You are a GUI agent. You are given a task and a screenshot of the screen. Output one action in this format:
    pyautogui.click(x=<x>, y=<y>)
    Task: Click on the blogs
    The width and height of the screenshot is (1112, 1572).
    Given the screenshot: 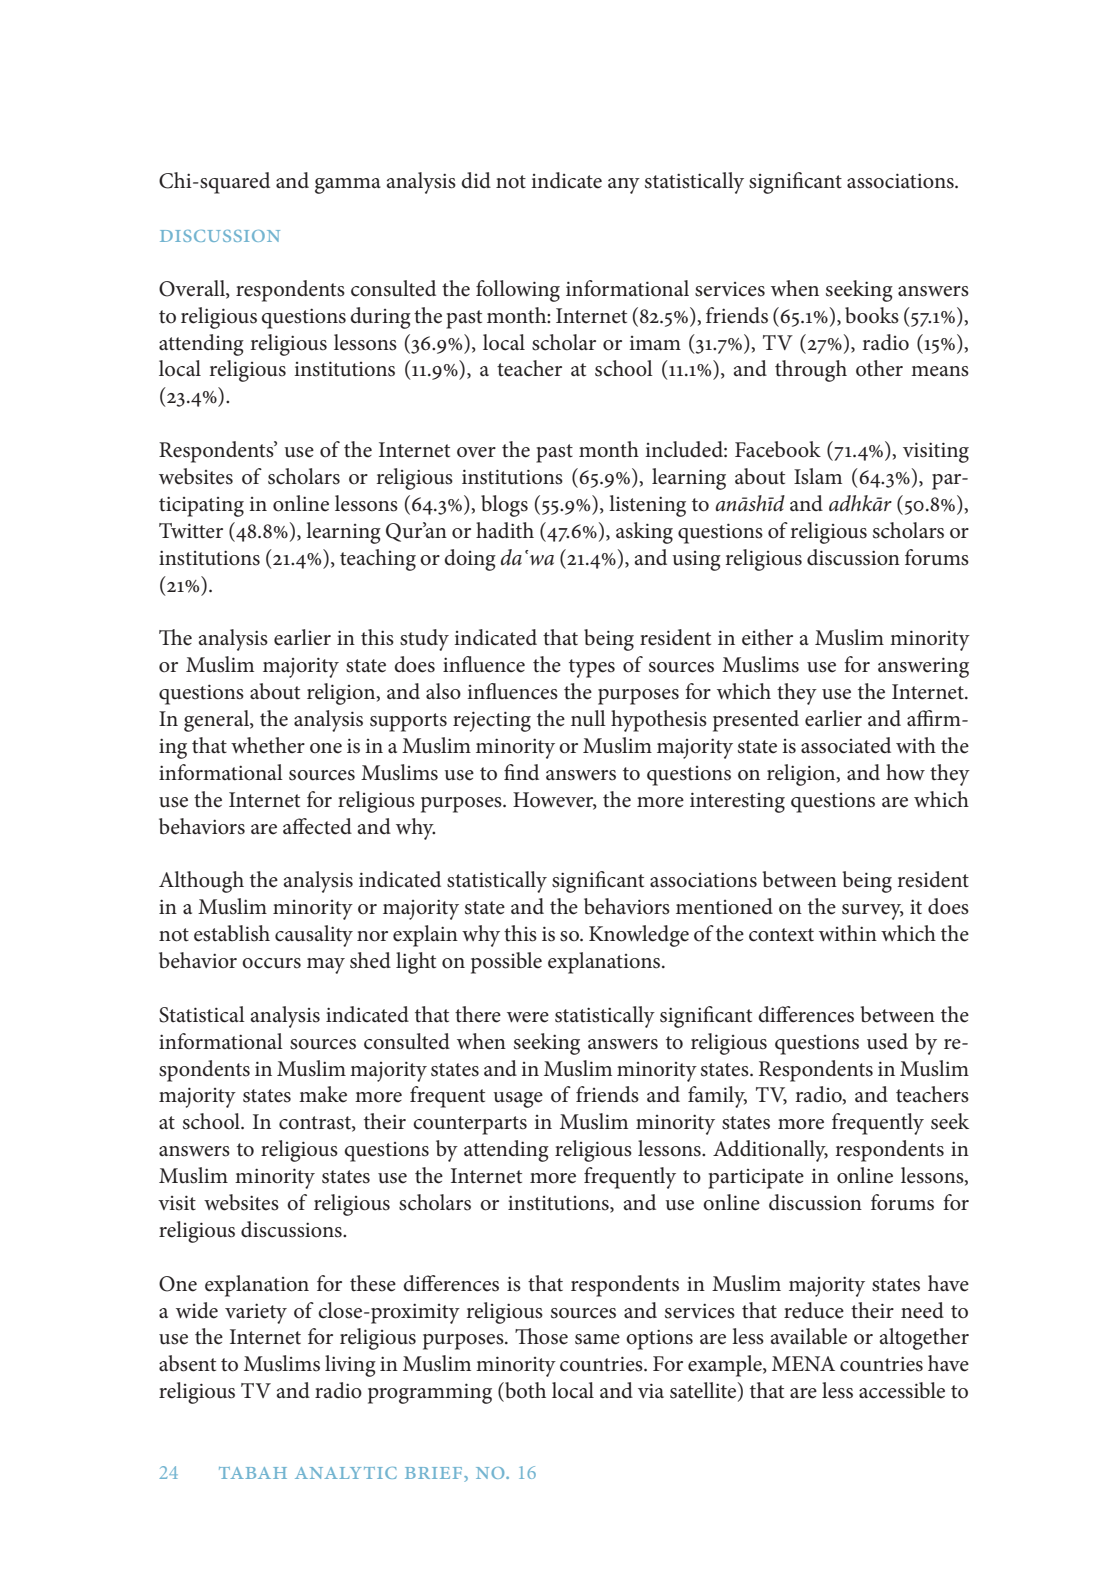 What is the action you would take?
    pyautogui.click(x=504, y=506)
